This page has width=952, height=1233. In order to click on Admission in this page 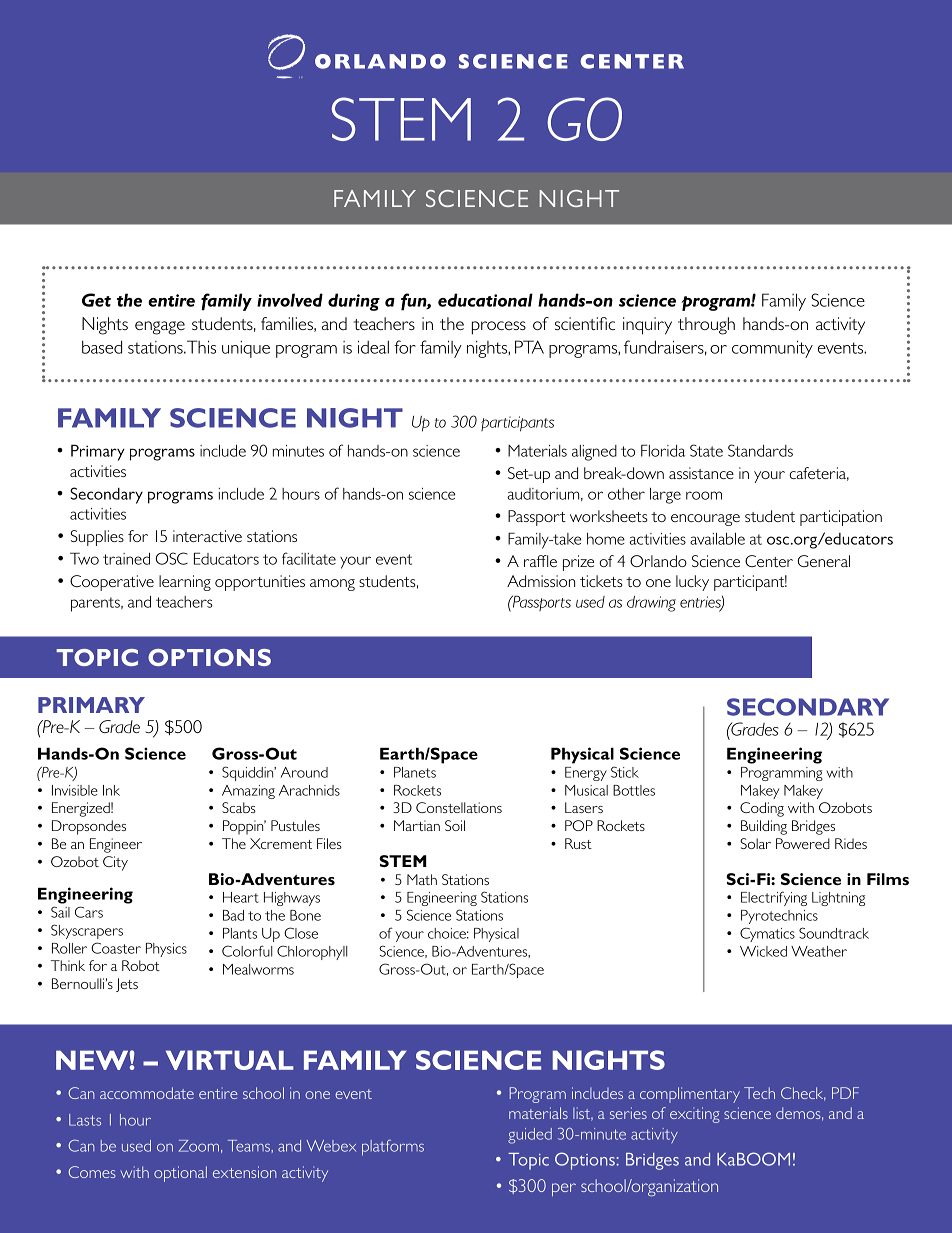, I will do `click(541, 581)`.
